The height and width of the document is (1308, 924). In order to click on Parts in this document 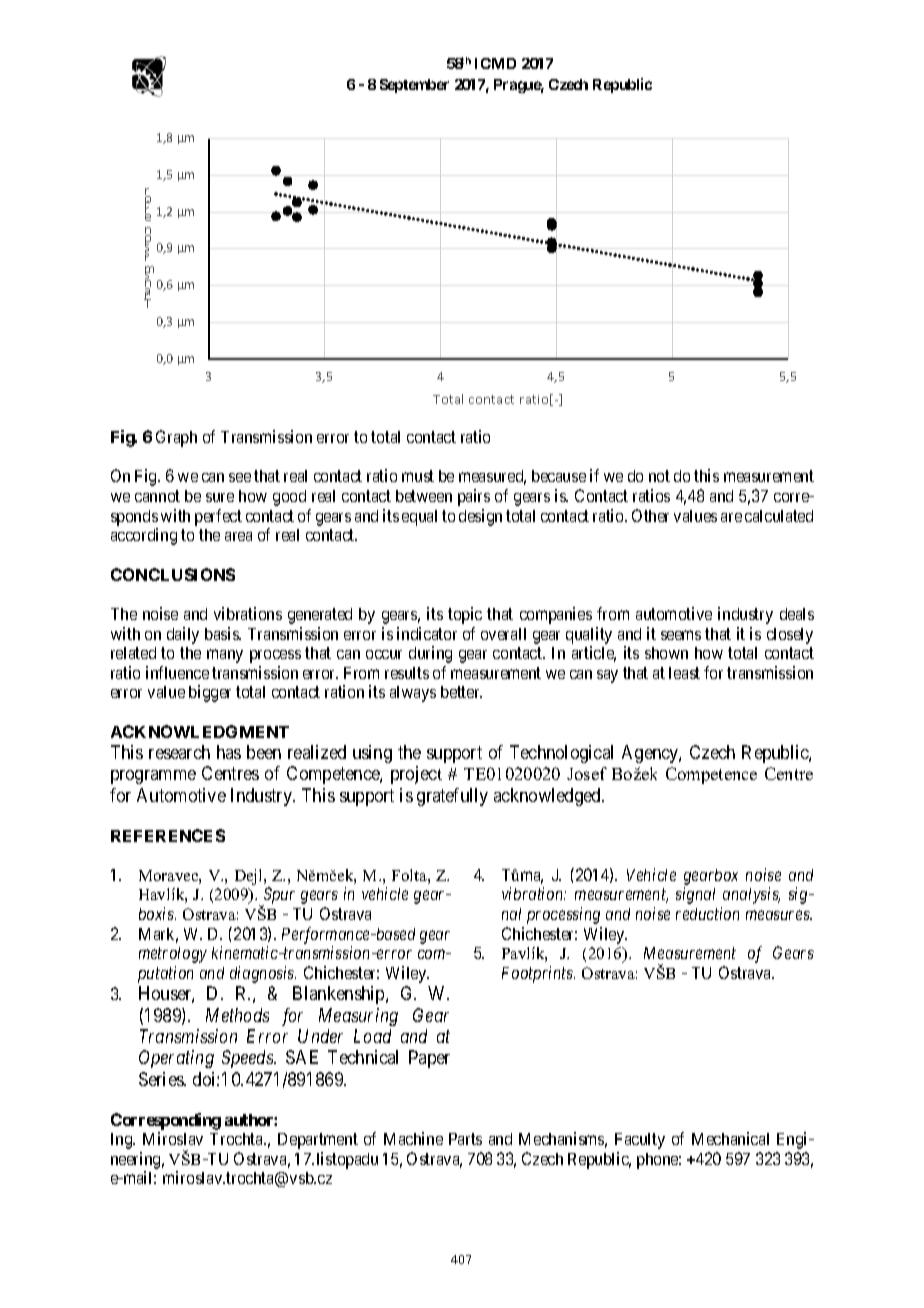, I will do `click(465, 1139)`.
